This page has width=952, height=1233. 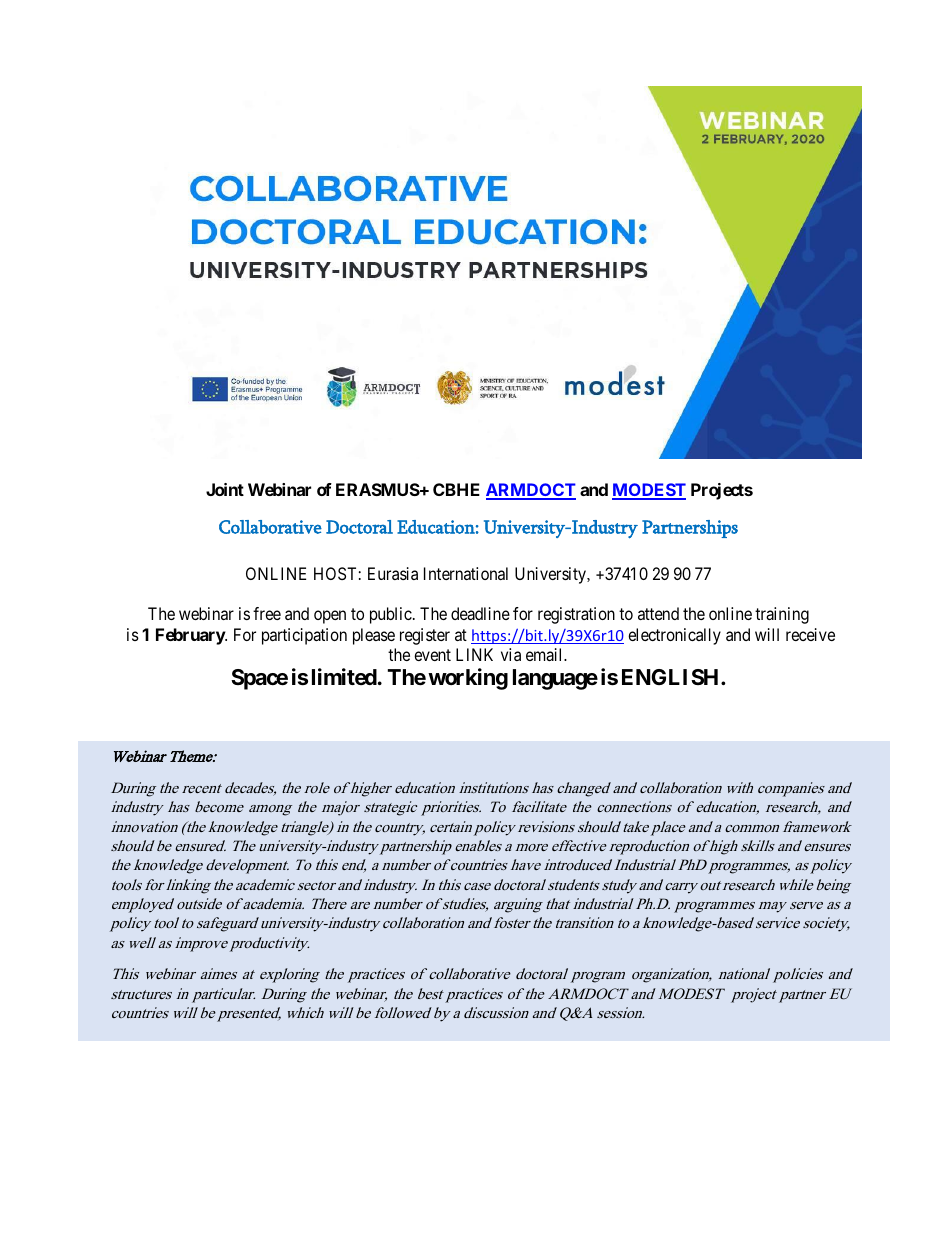 What do you see at coordinates (782, 615) in the page?
I see `training` at bounding box center [782, 615].
